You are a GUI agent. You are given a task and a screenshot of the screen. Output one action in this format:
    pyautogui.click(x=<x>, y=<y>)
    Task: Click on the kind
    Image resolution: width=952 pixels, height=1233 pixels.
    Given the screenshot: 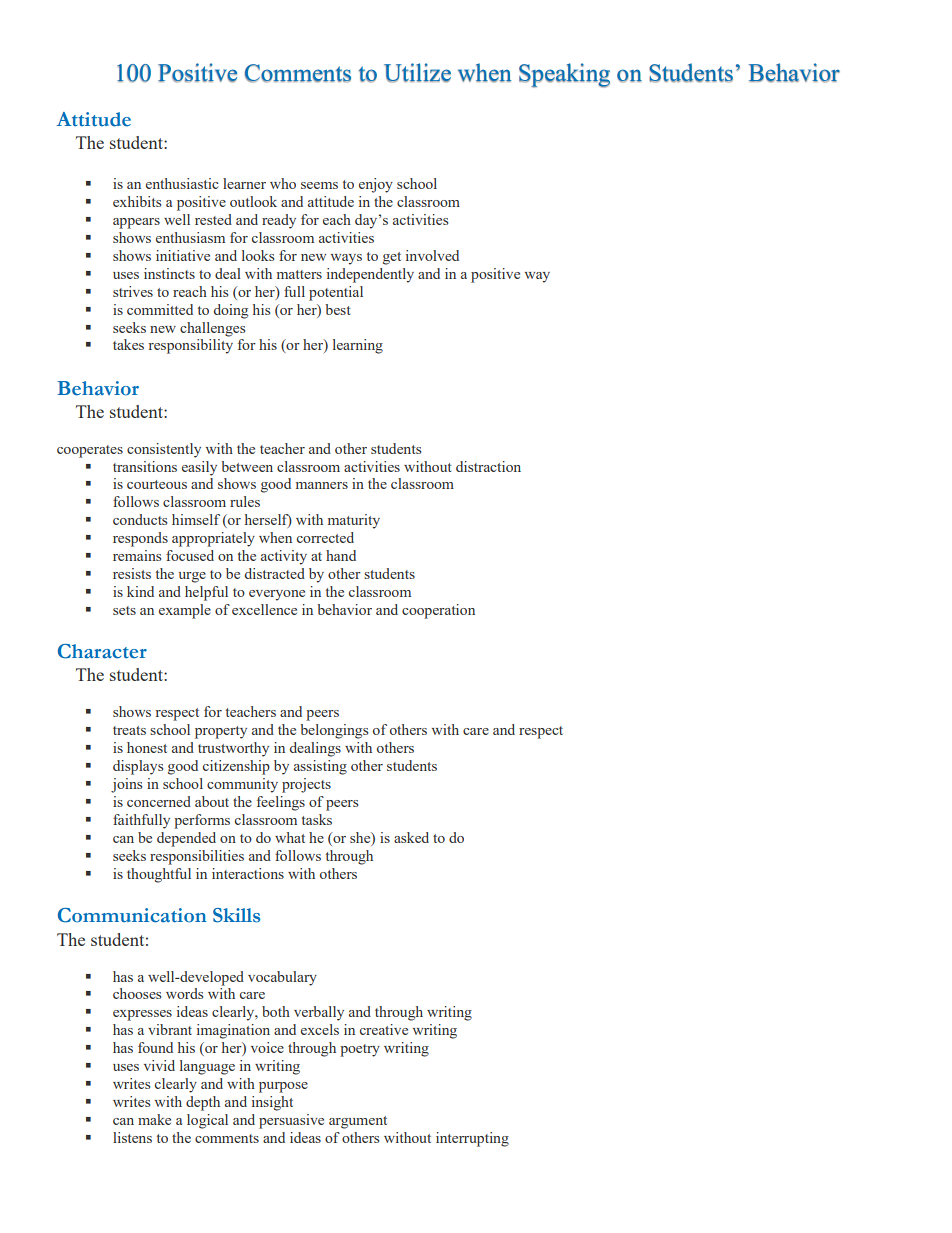 What is the action you would take?
    pyautogui.click(x=140, y=591)
